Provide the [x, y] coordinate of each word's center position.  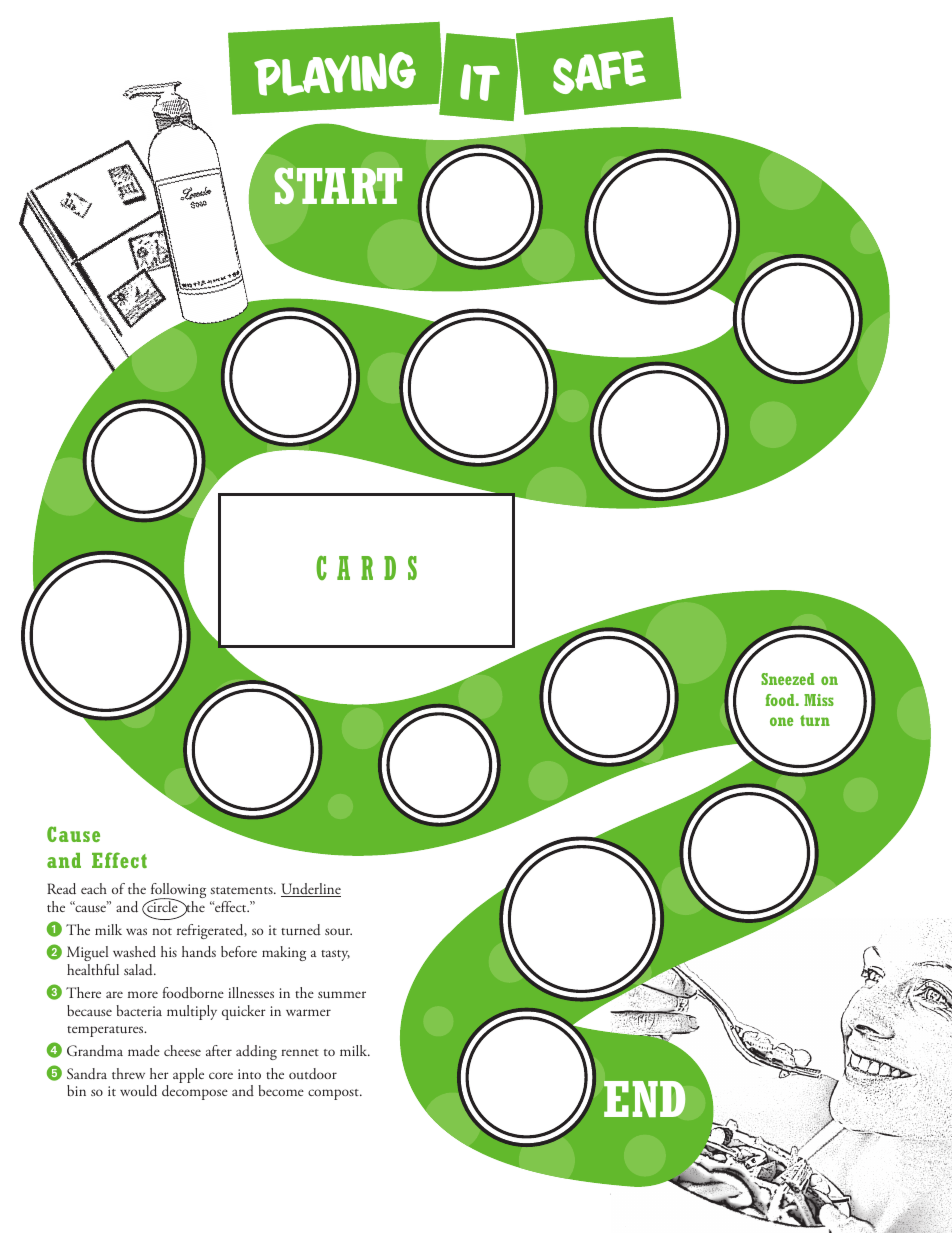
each [94, 888]
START [338, 186]
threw [128, 1073]
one [782, 721]
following [178, 892]
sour [338, 931]
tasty [335, 955]
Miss [819, 700]
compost [334, 1094]
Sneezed [788, 679]
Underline [311, 890]
